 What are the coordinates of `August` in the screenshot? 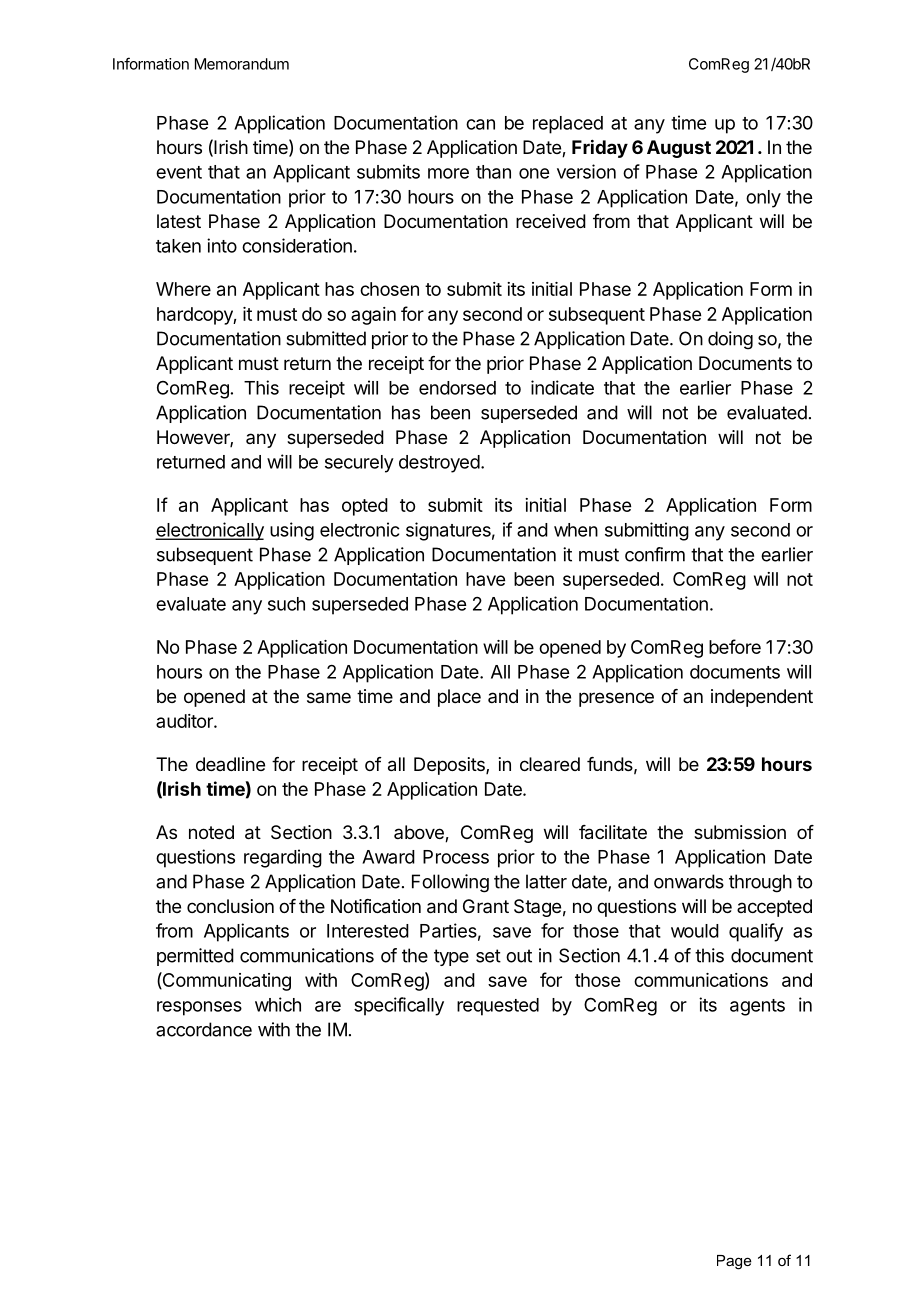 It's located at (679, 149).
